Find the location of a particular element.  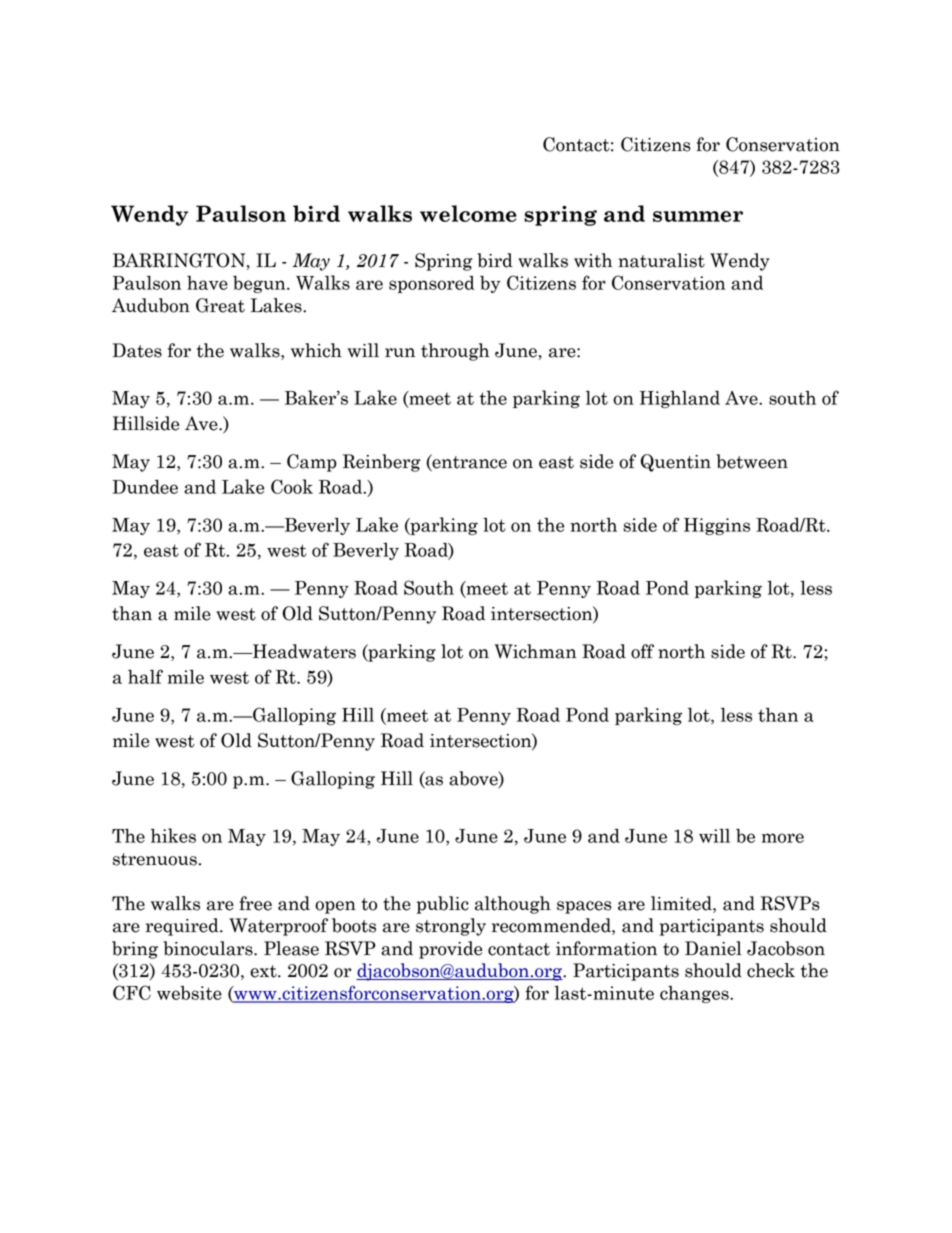

off is located at coordinates (642, 651).
